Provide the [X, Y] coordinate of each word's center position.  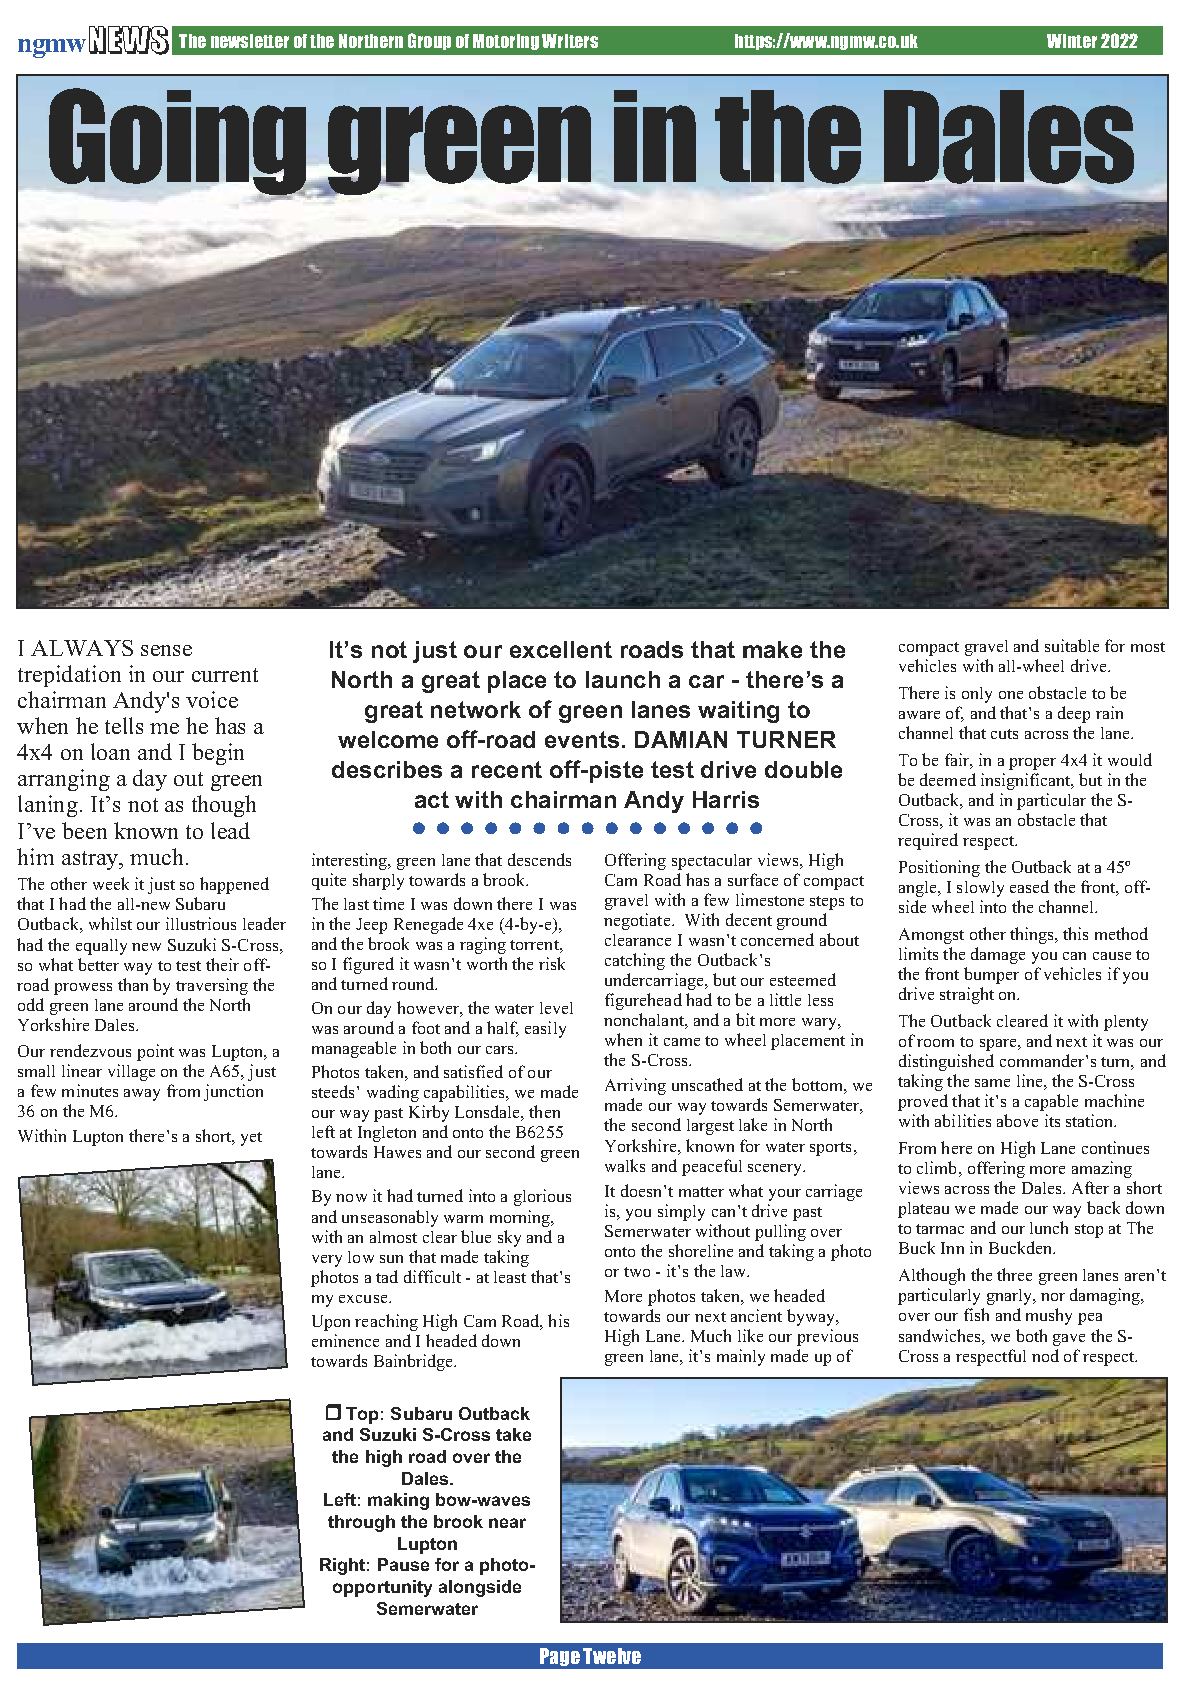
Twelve [612, 1656]
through [361, 1523]
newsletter [250, 41]
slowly [980, 889]
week [111, 883]
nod [1045, 1355]
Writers [570, 41]
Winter [1072, 41]
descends [539, 859]
